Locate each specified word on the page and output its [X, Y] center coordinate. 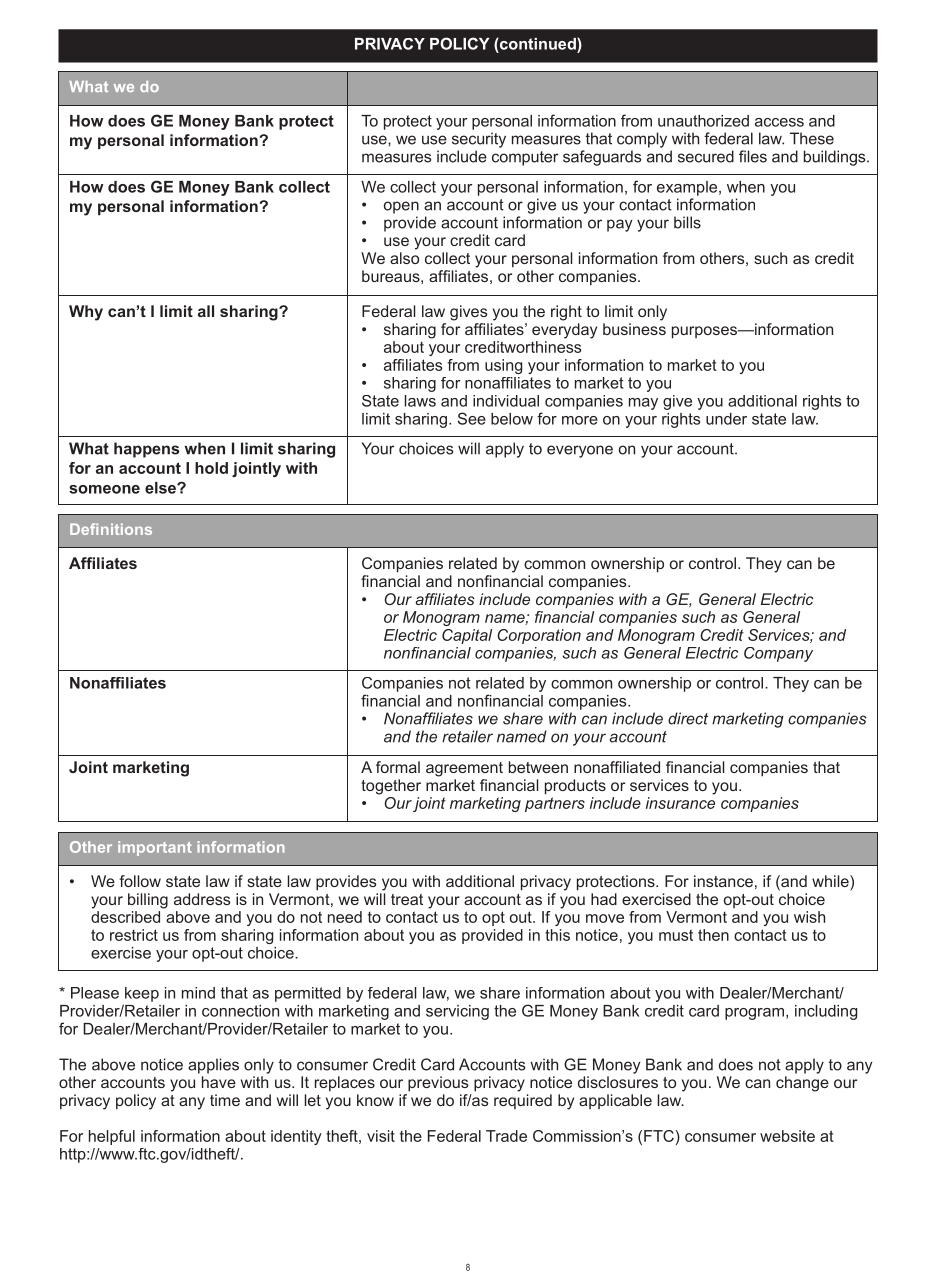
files [753, 156]
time [225, 1100]
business [634, 329]
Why [86, 313]
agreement [464, 769]
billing [148, 901]
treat [407, 899]
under [726, 419]
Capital [467, 636]
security [479, 140]
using [503, 366]
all [206, 311]
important [155, 848]
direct [688, 718]
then [713, 935]
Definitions [111, 529]
